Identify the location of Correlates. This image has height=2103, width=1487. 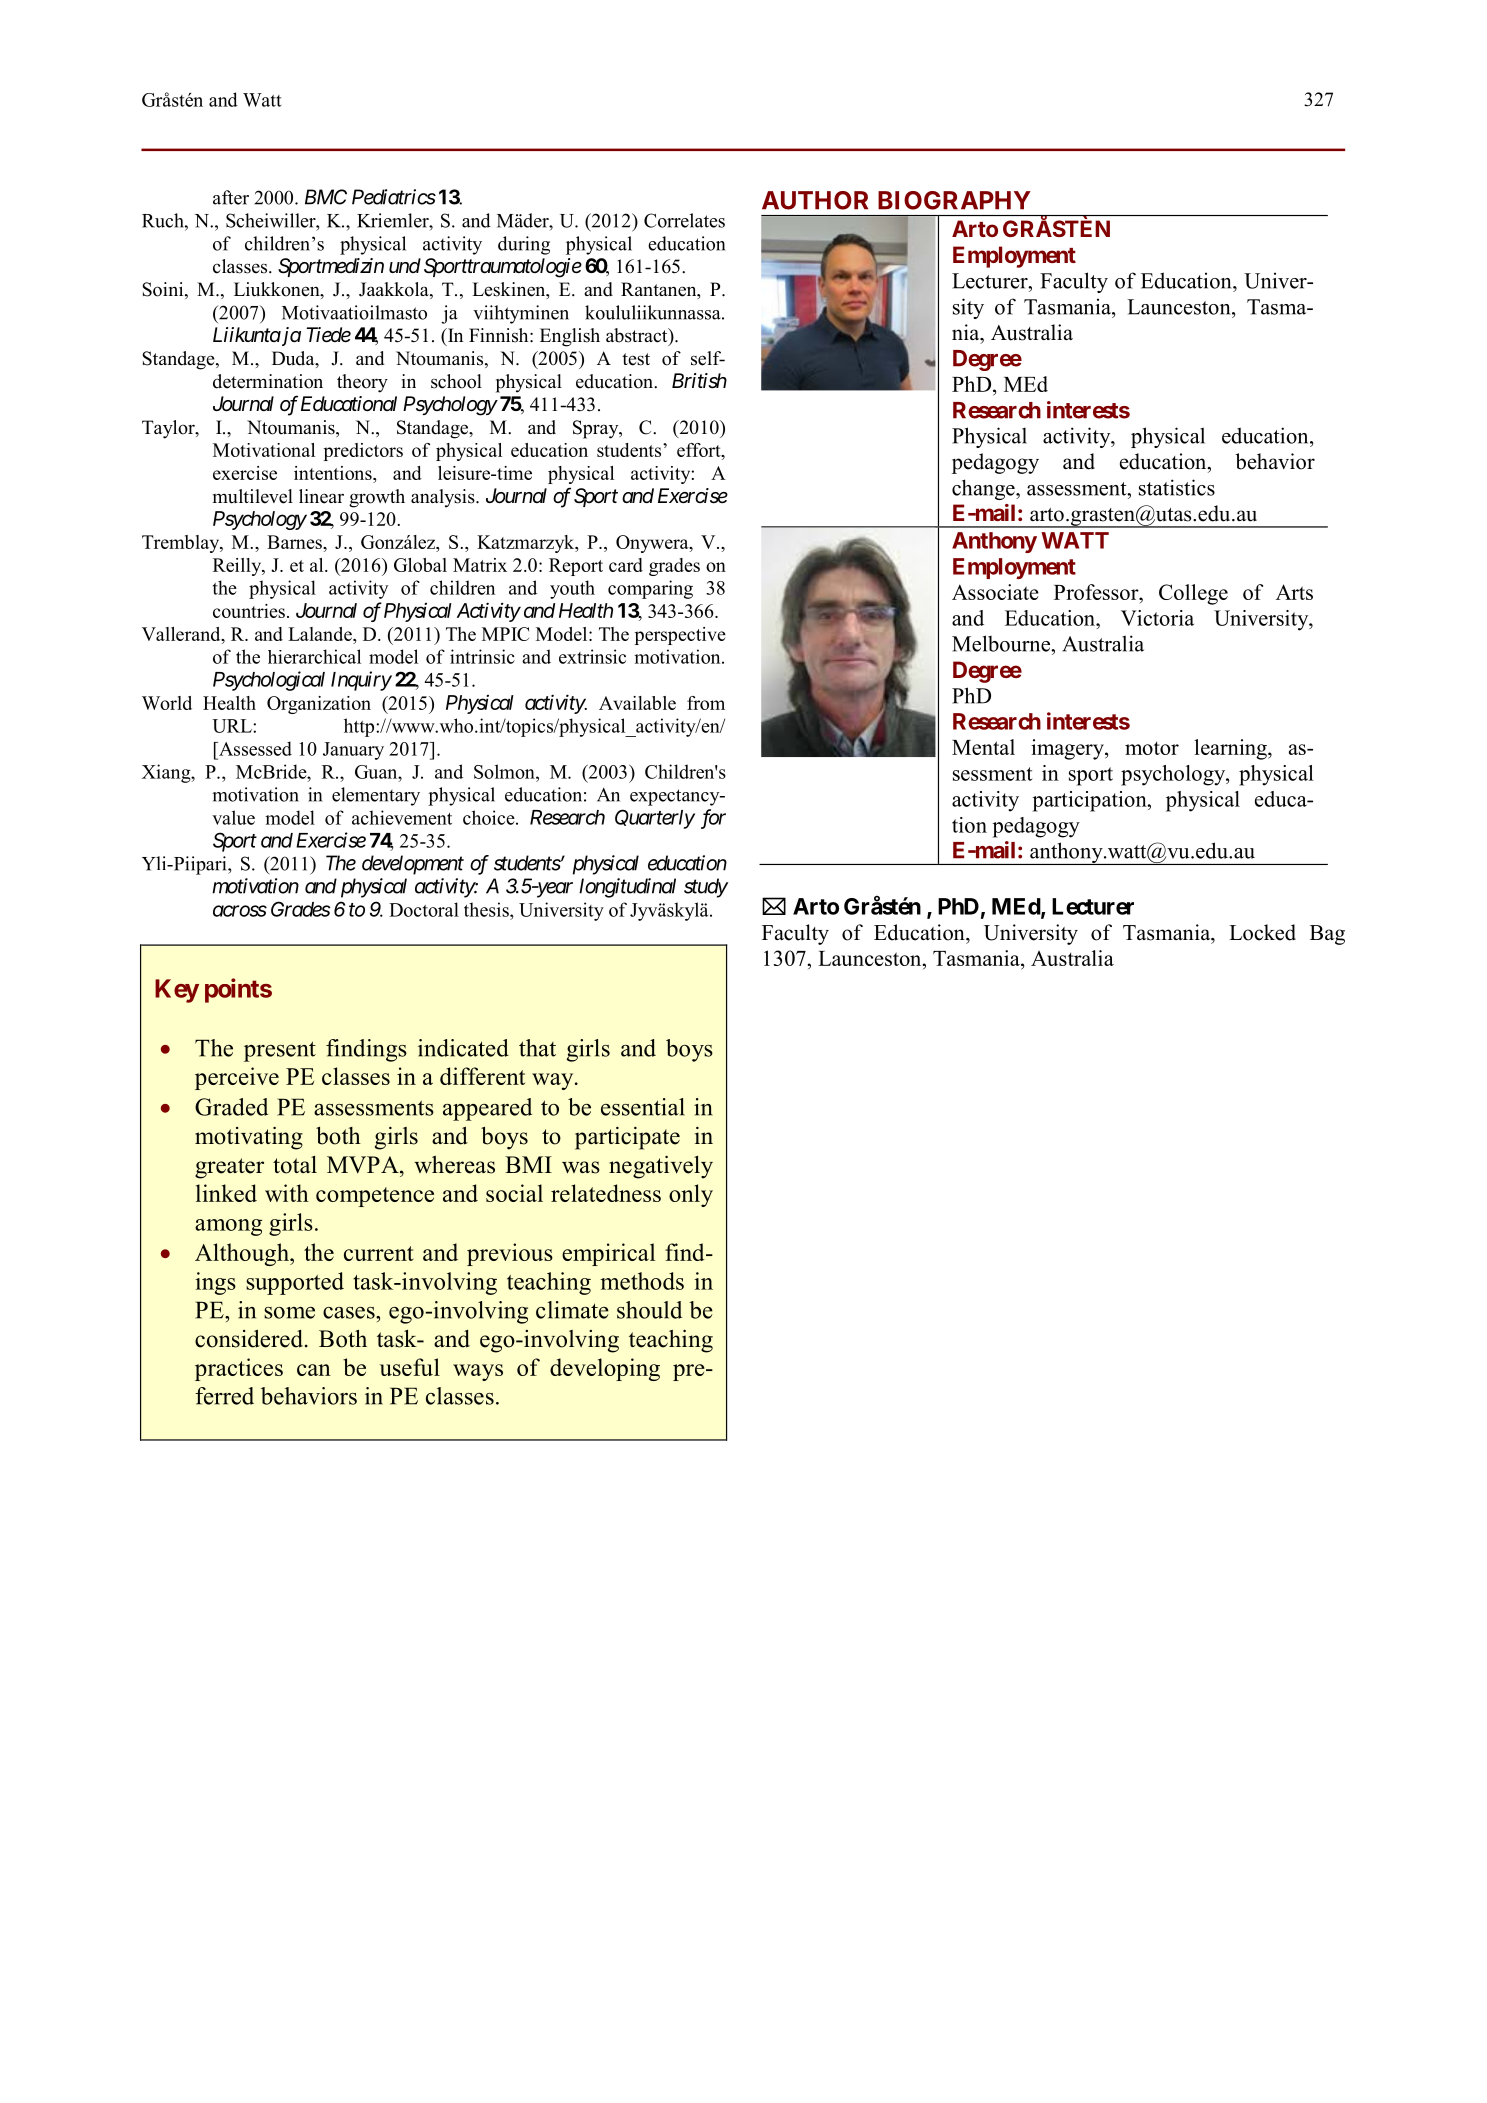
(684, 220).
